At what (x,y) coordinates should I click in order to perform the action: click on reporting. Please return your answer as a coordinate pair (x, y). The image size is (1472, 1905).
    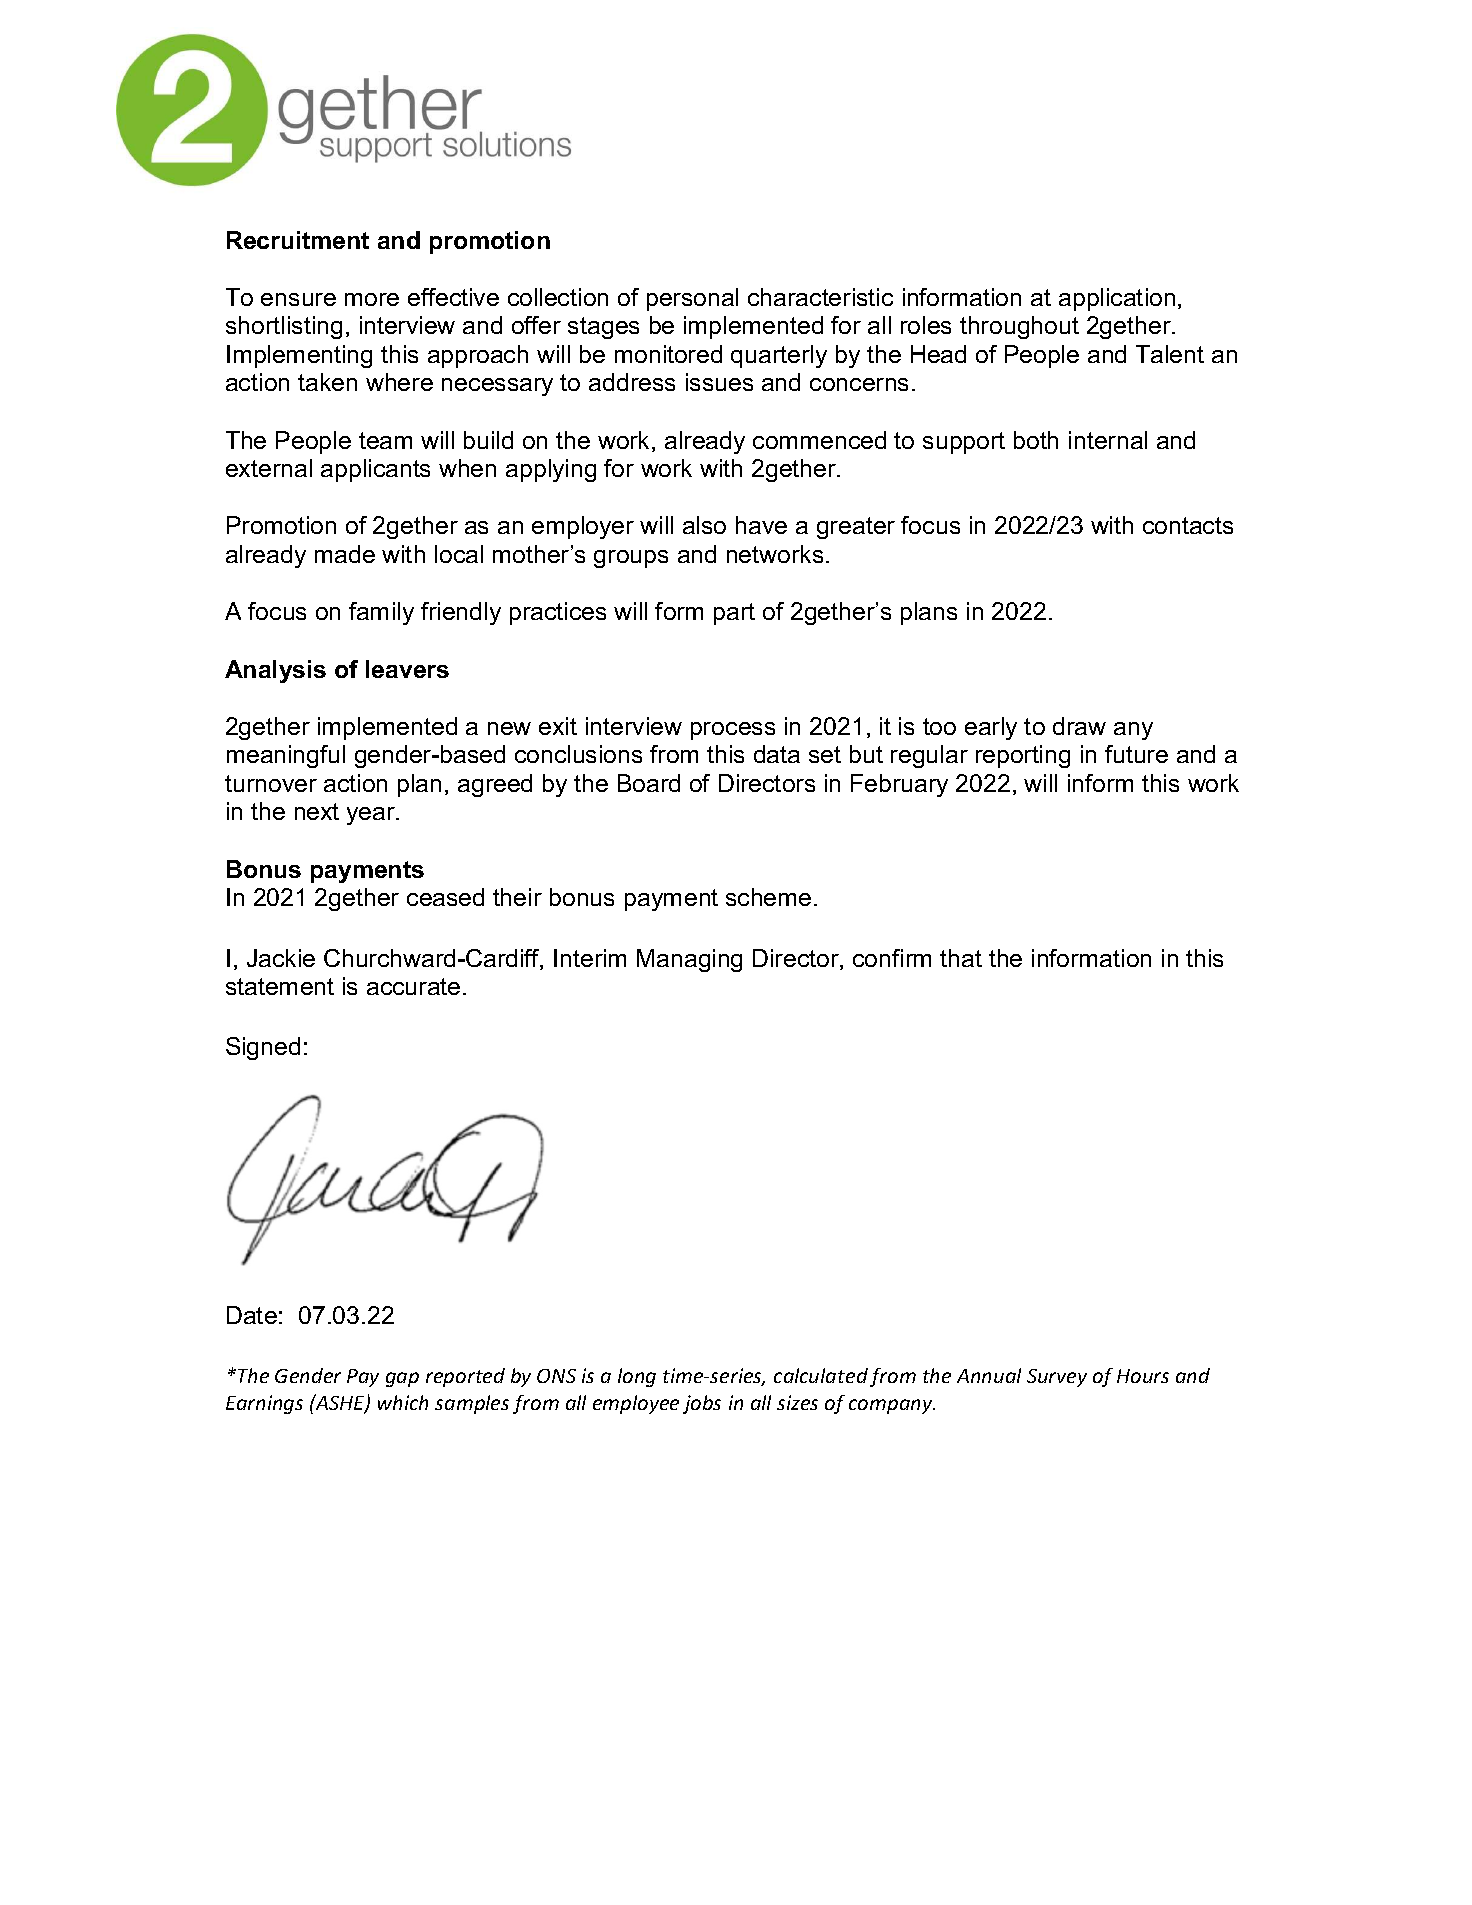
    Looking at the image, I should click on (1023, 756).
